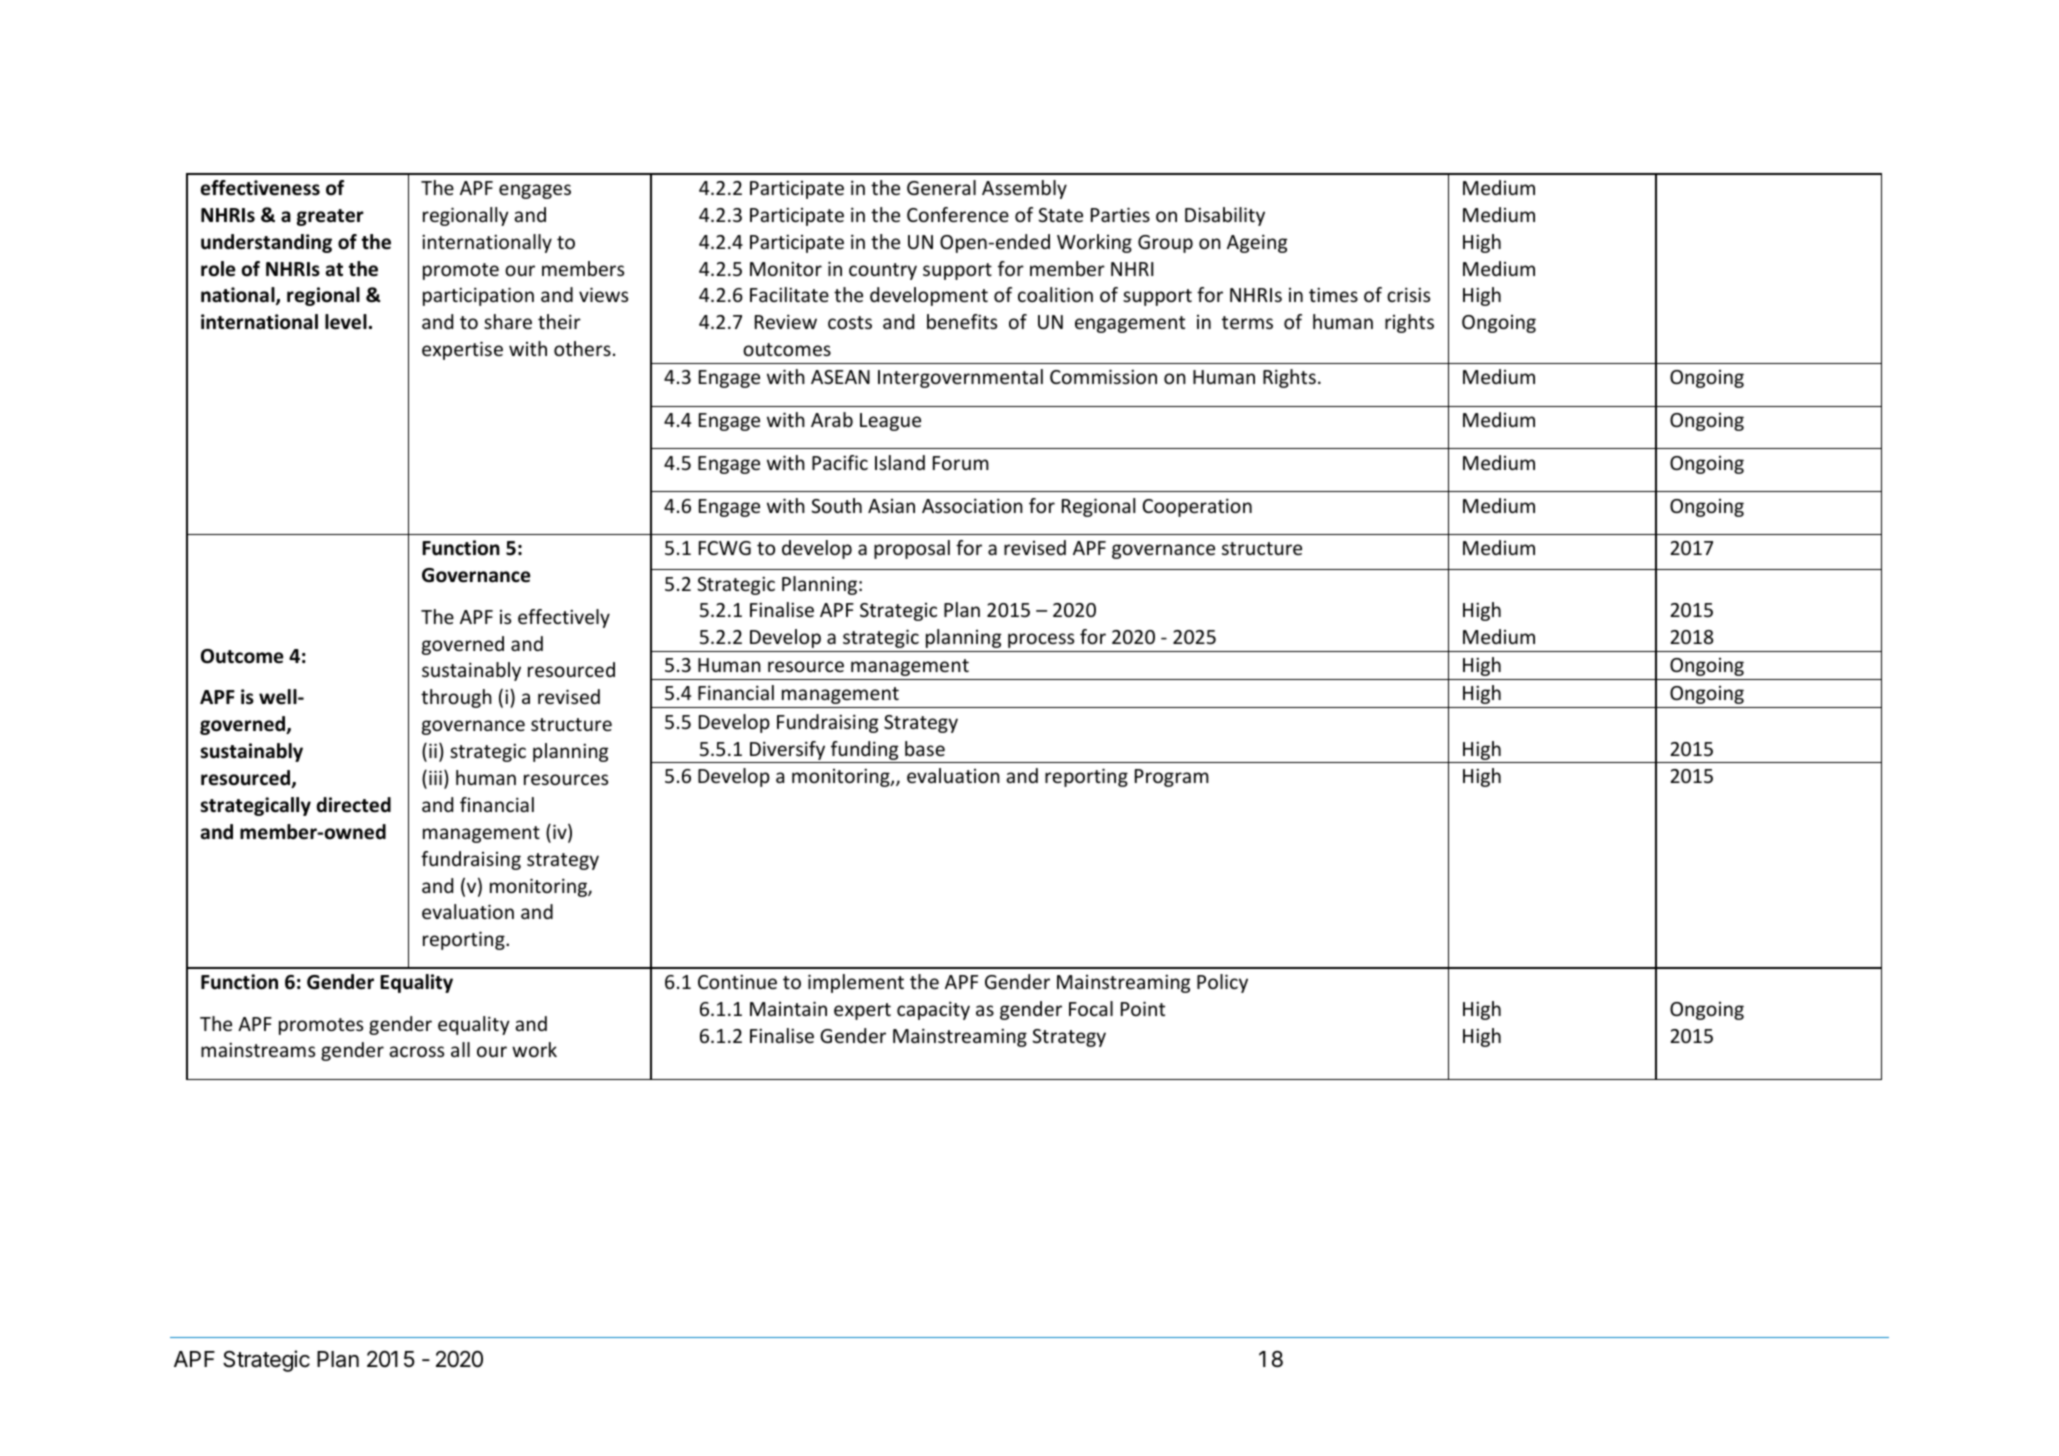 The width and height of the image is (2059, 1456). I want to click on Conference, so click(958, 214).
